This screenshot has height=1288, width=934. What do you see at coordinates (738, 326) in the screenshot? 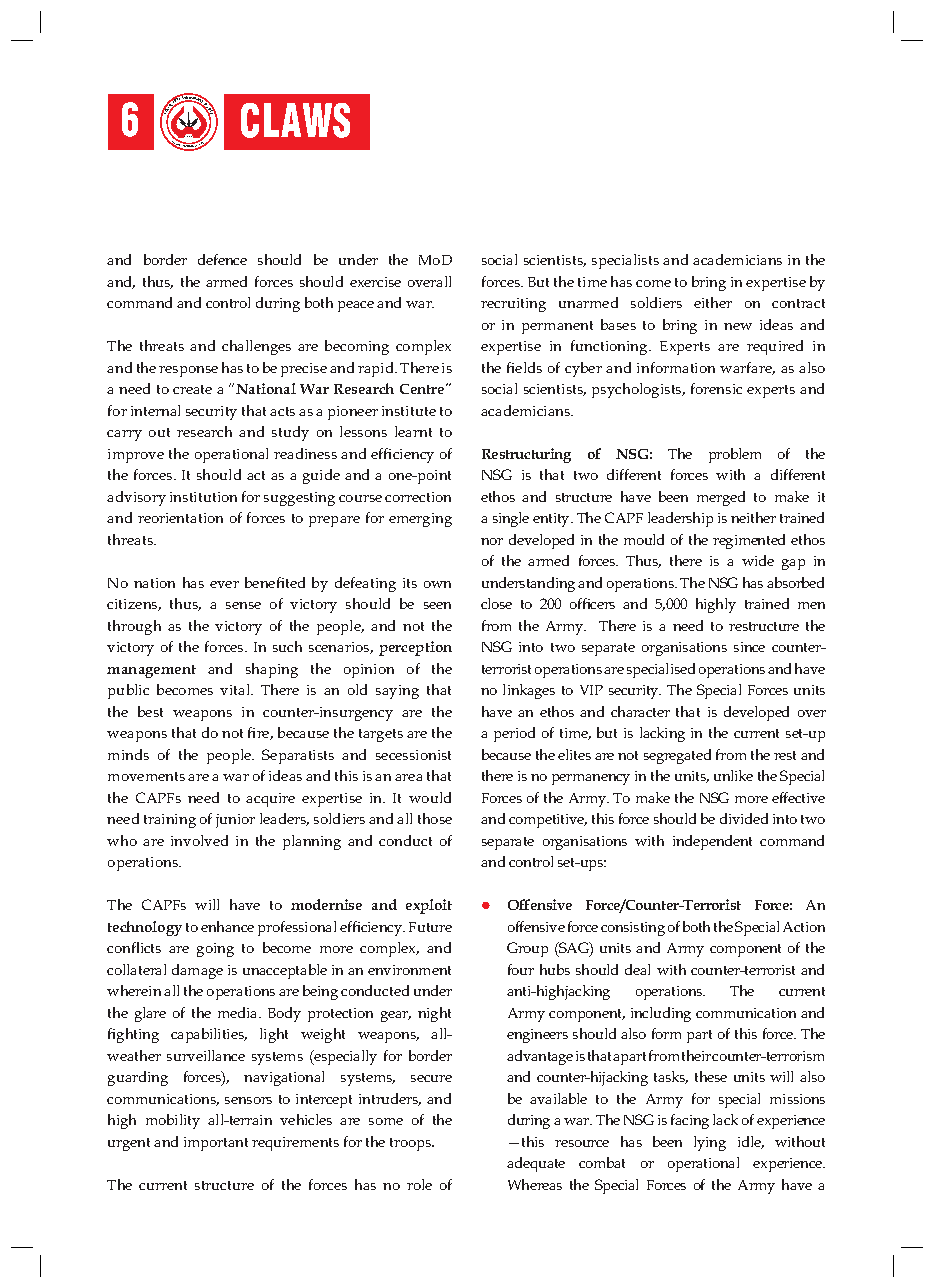
I see `new` at bounding box center [738, 326].
